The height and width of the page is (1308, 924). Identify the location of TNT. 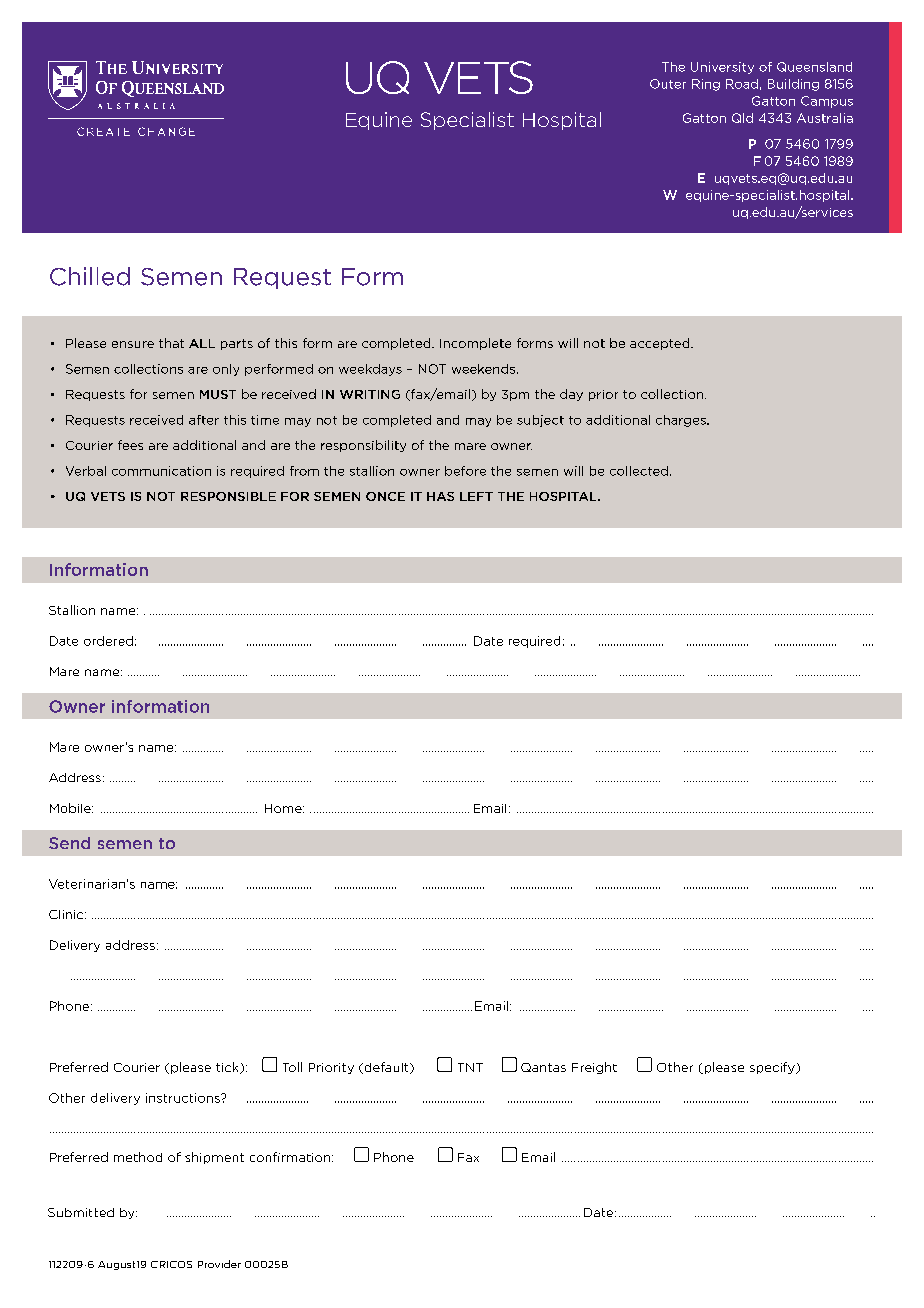
(470, 1067).
